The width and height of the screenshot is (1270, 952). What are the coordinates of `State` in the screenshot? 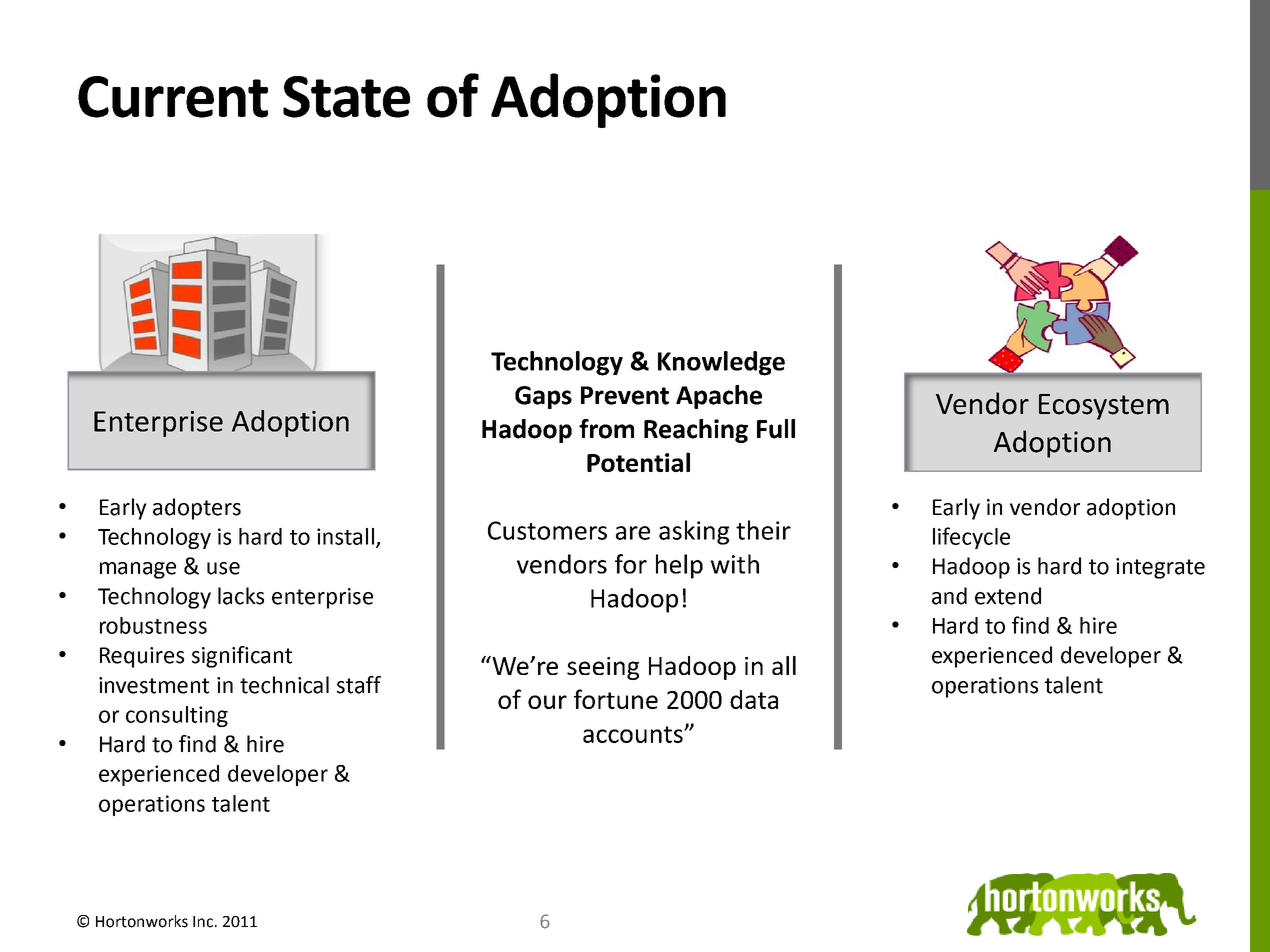 It's located at (346, 97).
